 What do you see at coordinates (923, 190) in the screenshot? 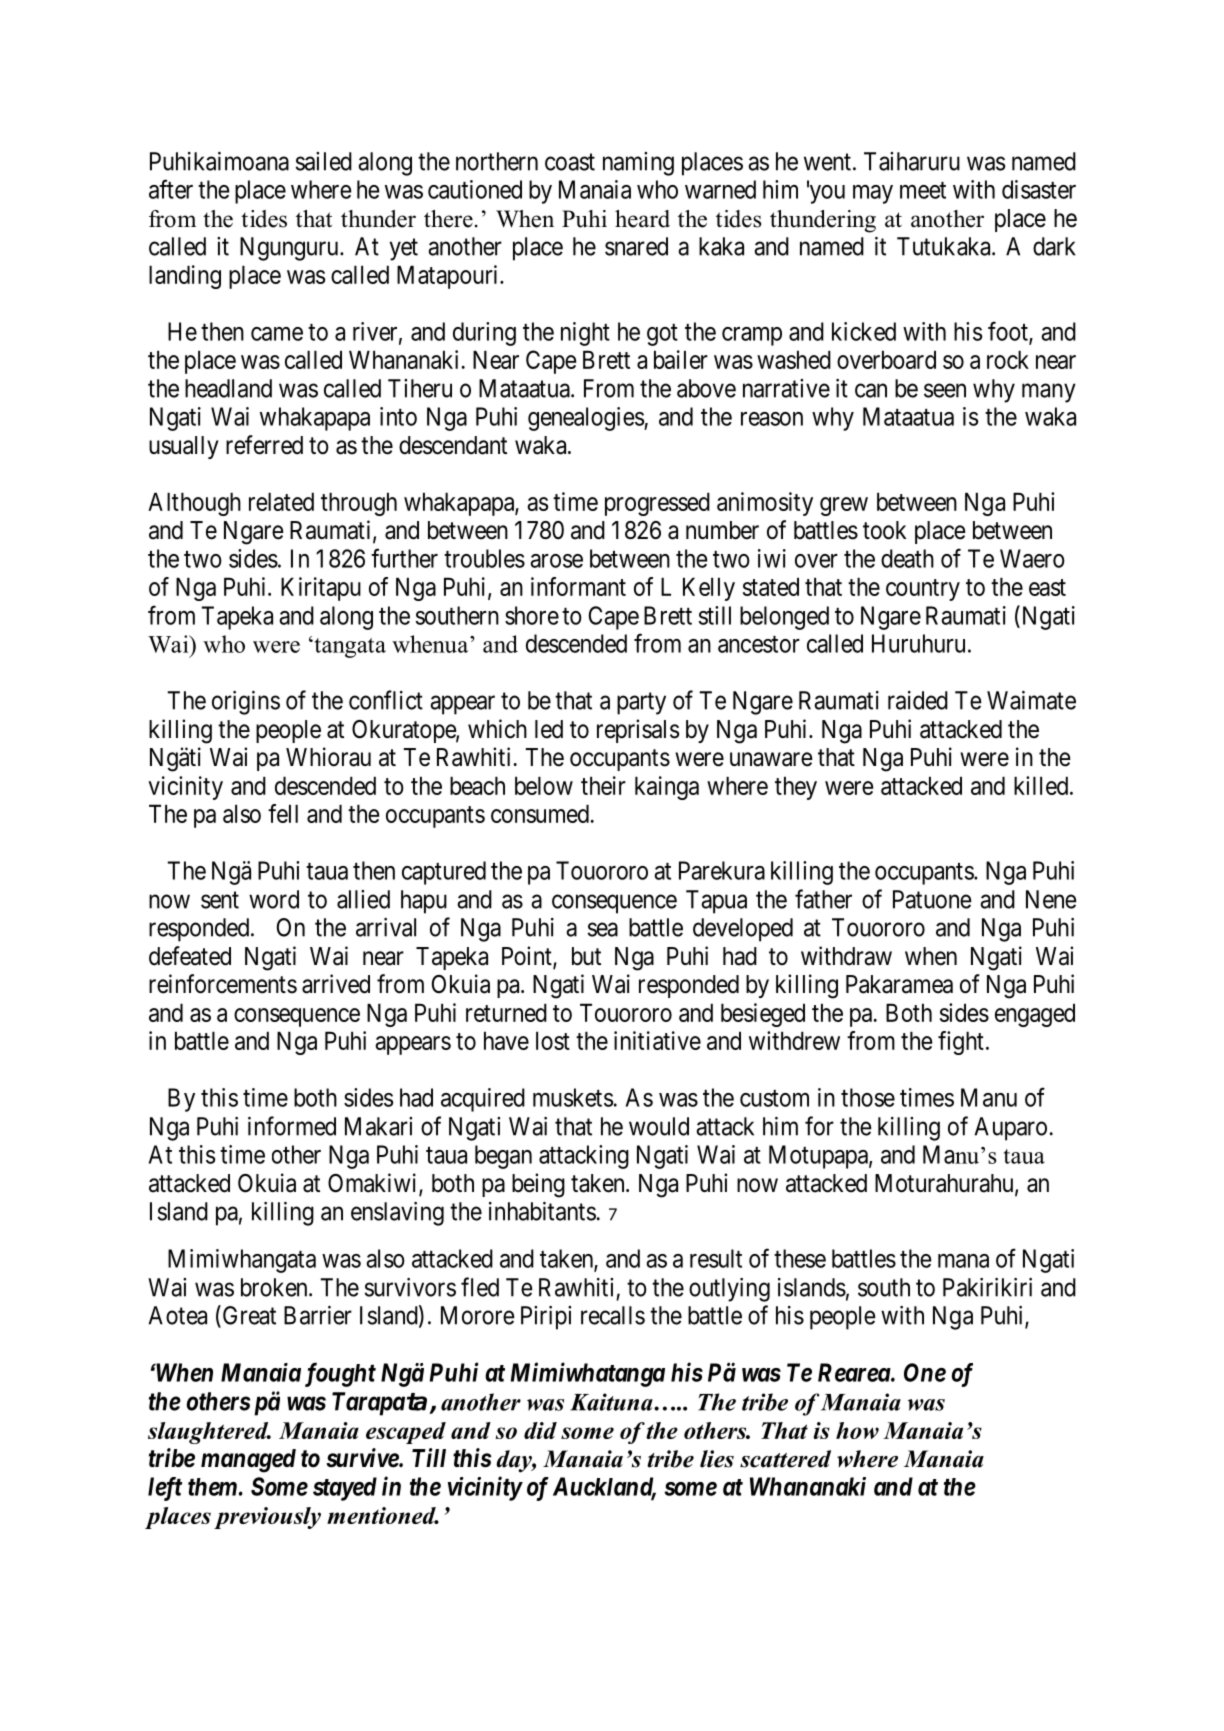
I see `meet` at bounding box center [923, 190].
